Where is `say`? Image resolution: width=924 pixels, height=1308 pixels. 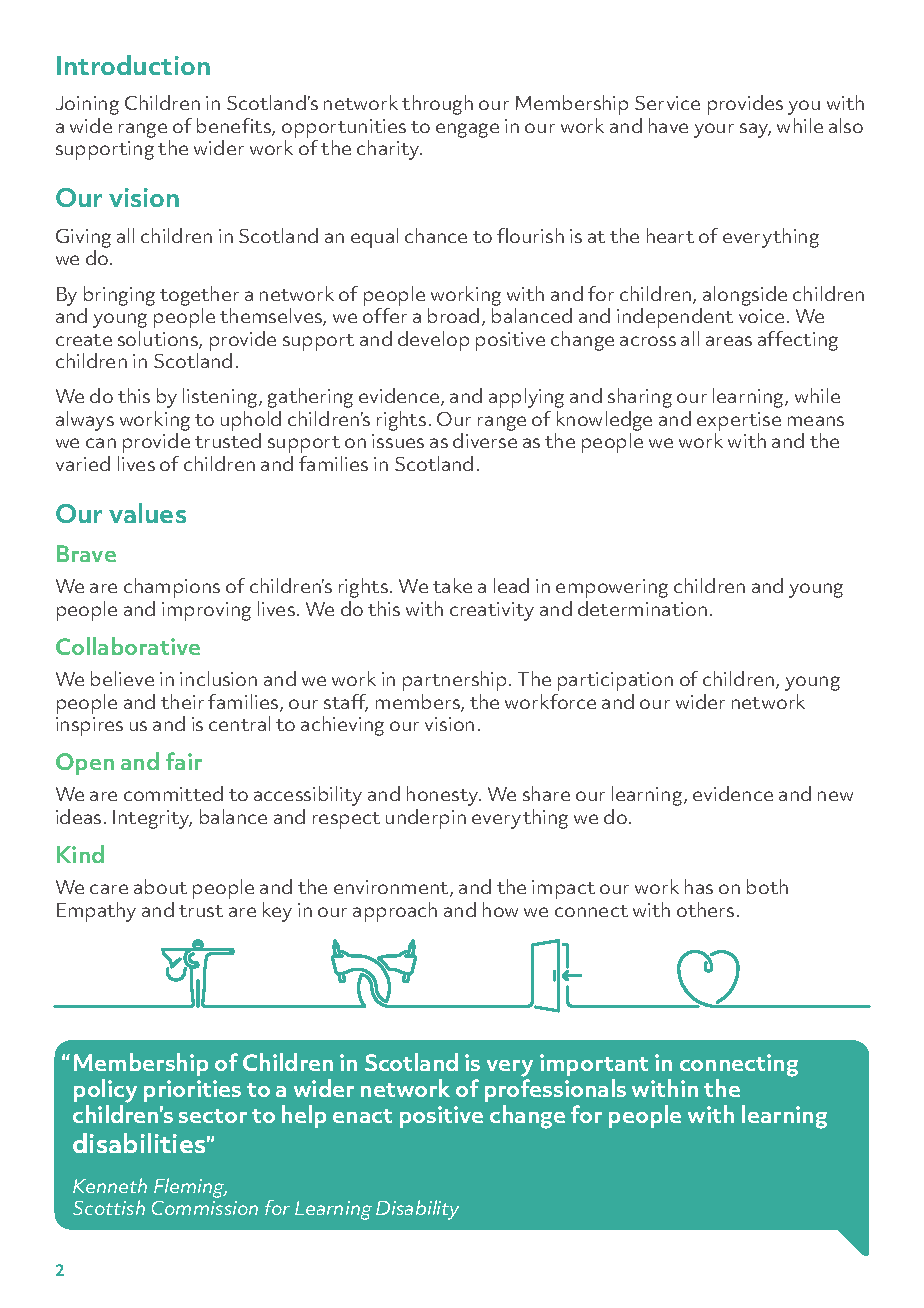 say is located at coordinates (755, 130).
